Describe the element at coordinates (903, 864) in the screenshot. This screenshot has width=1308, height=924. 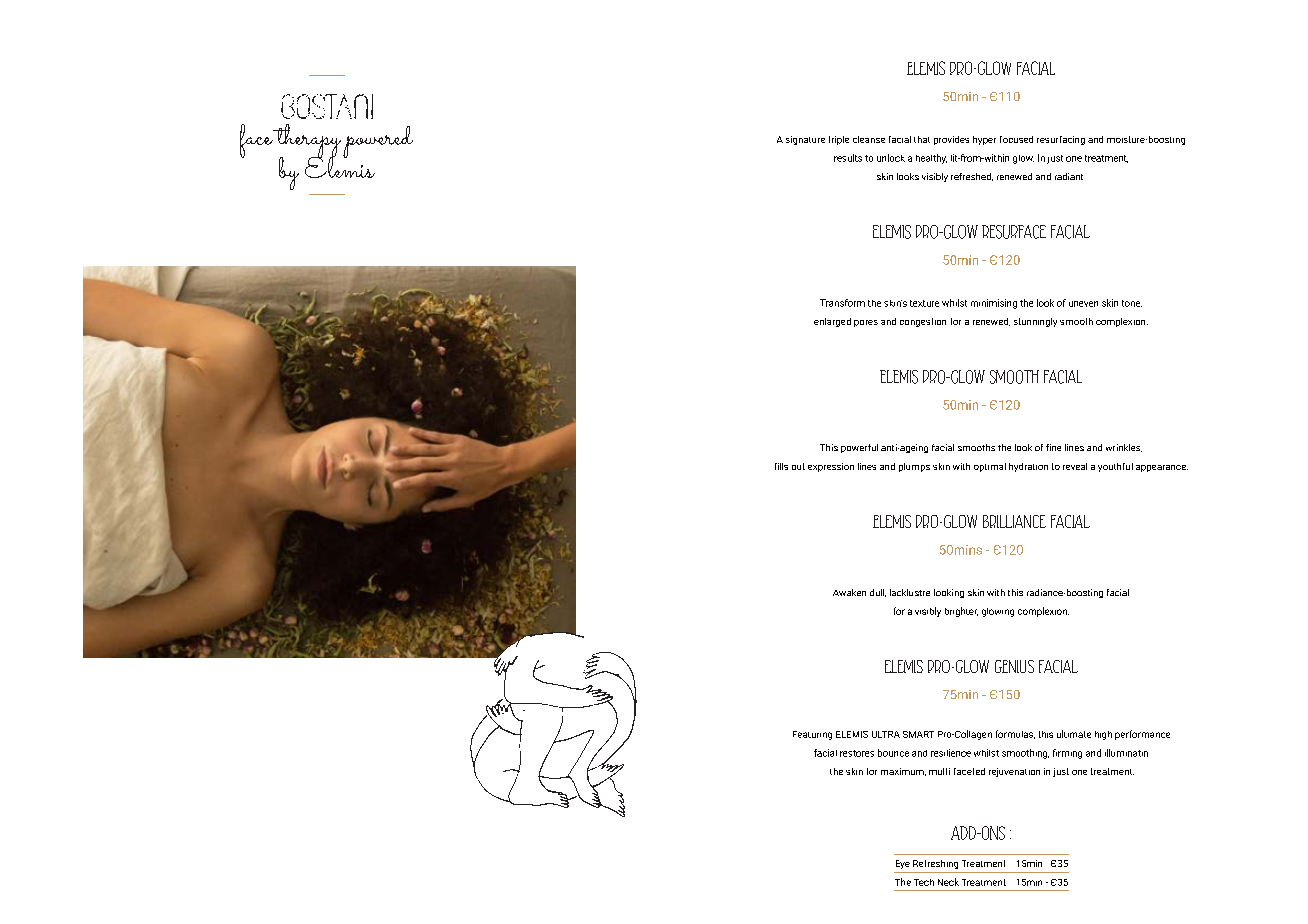
I see `Eye` at that location.
